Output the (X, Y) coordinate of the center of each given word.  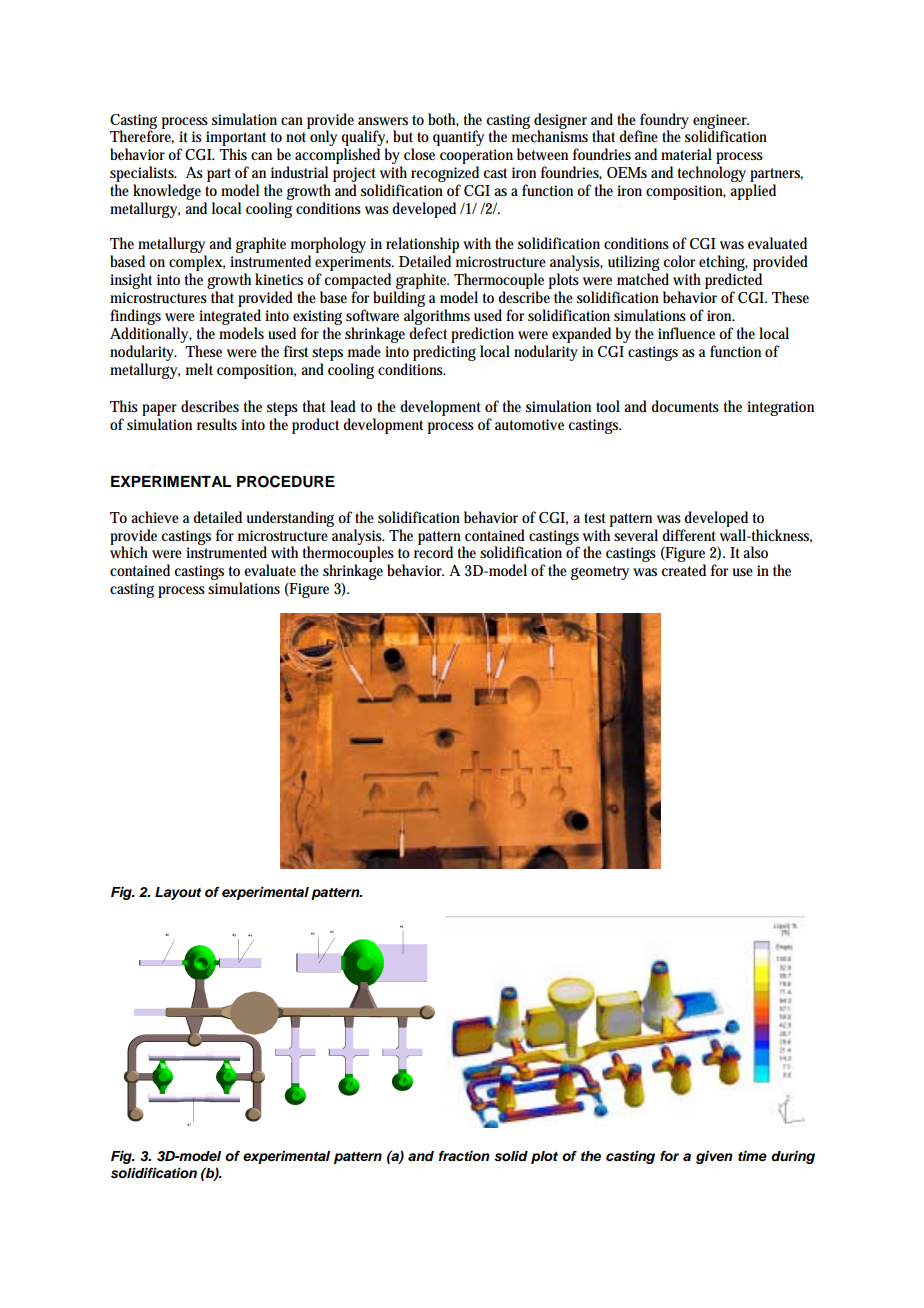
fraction (464, 1156)
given (714, 1157)
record (433, 552)
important (236, 138)
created (683, 570)
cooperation (476, 156)
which (129, 552)
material (686, 154)
